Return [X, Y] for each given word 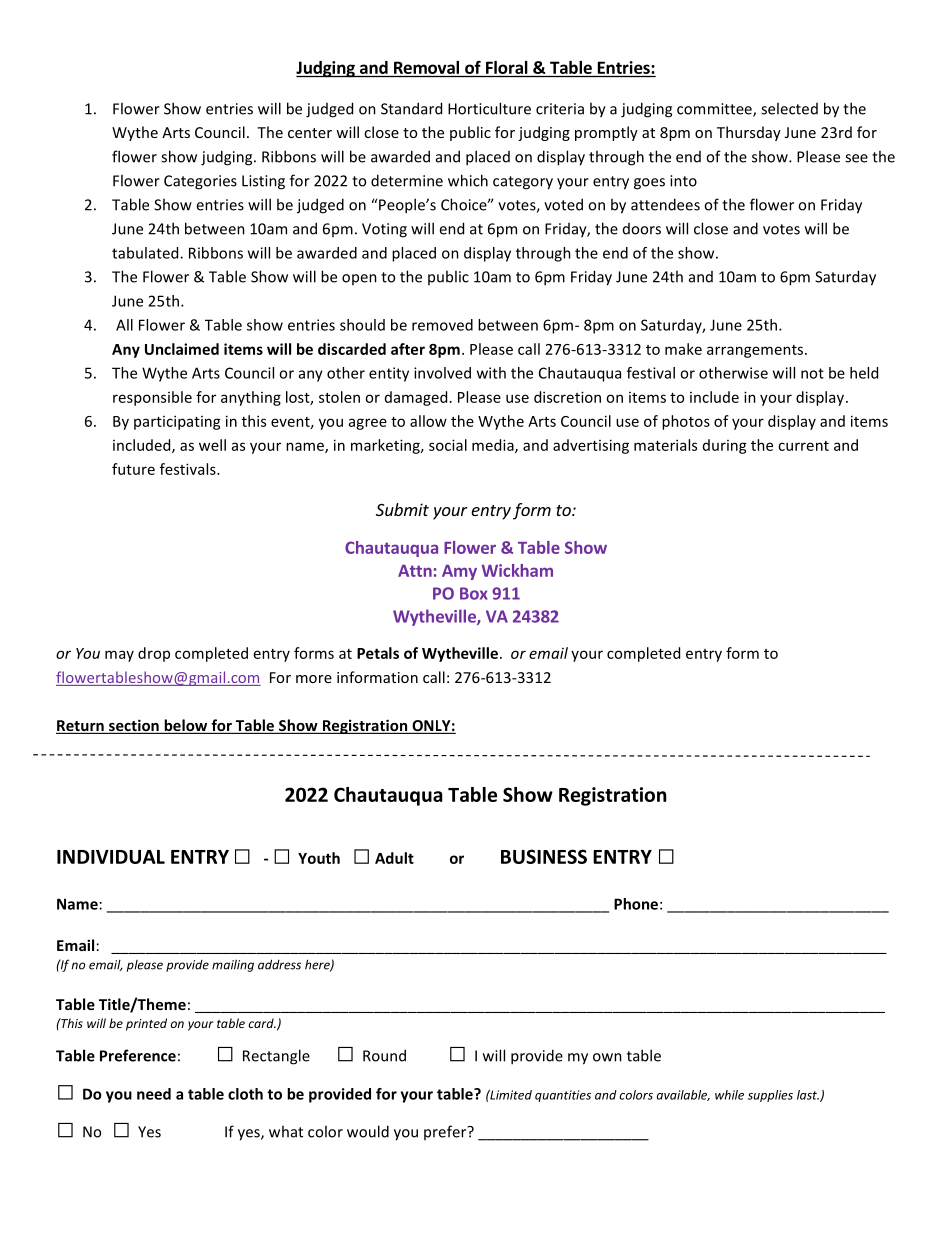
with [491, 373]
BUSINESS [544, 856]
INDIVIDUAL [111, 857]
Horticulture [489, 108]
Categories [200, 182]
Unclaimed [182, 349]
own [607, 1057]
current [803, 446]
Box [474, 593]
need [154, 1094]
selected [789, 108]
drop [154, 654]
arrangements [756, 351]
